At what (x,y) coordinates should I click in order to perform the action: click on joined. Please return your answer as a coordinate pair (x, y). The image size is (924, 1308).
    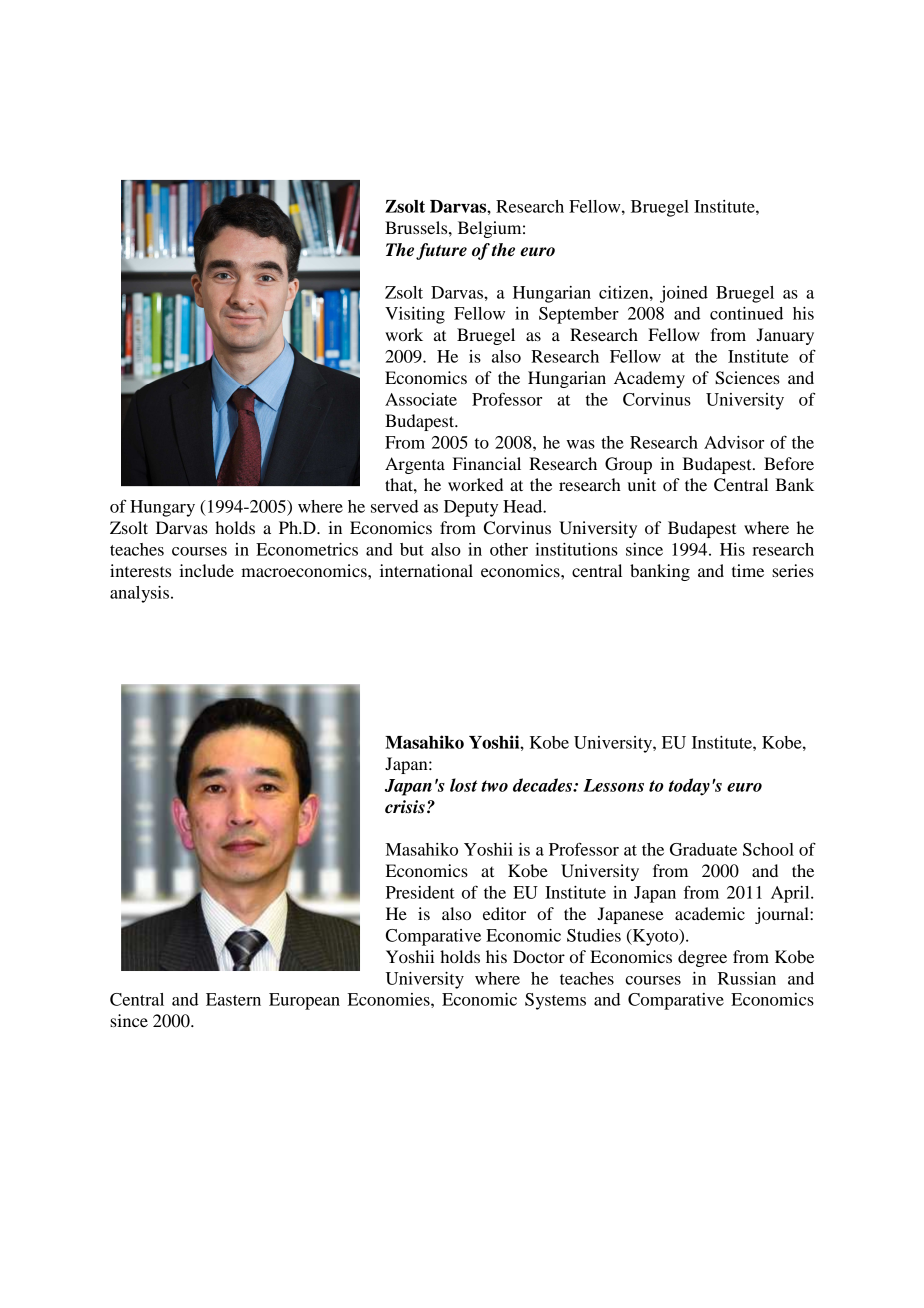
    Looking at the image, I should click on (684, 294).
